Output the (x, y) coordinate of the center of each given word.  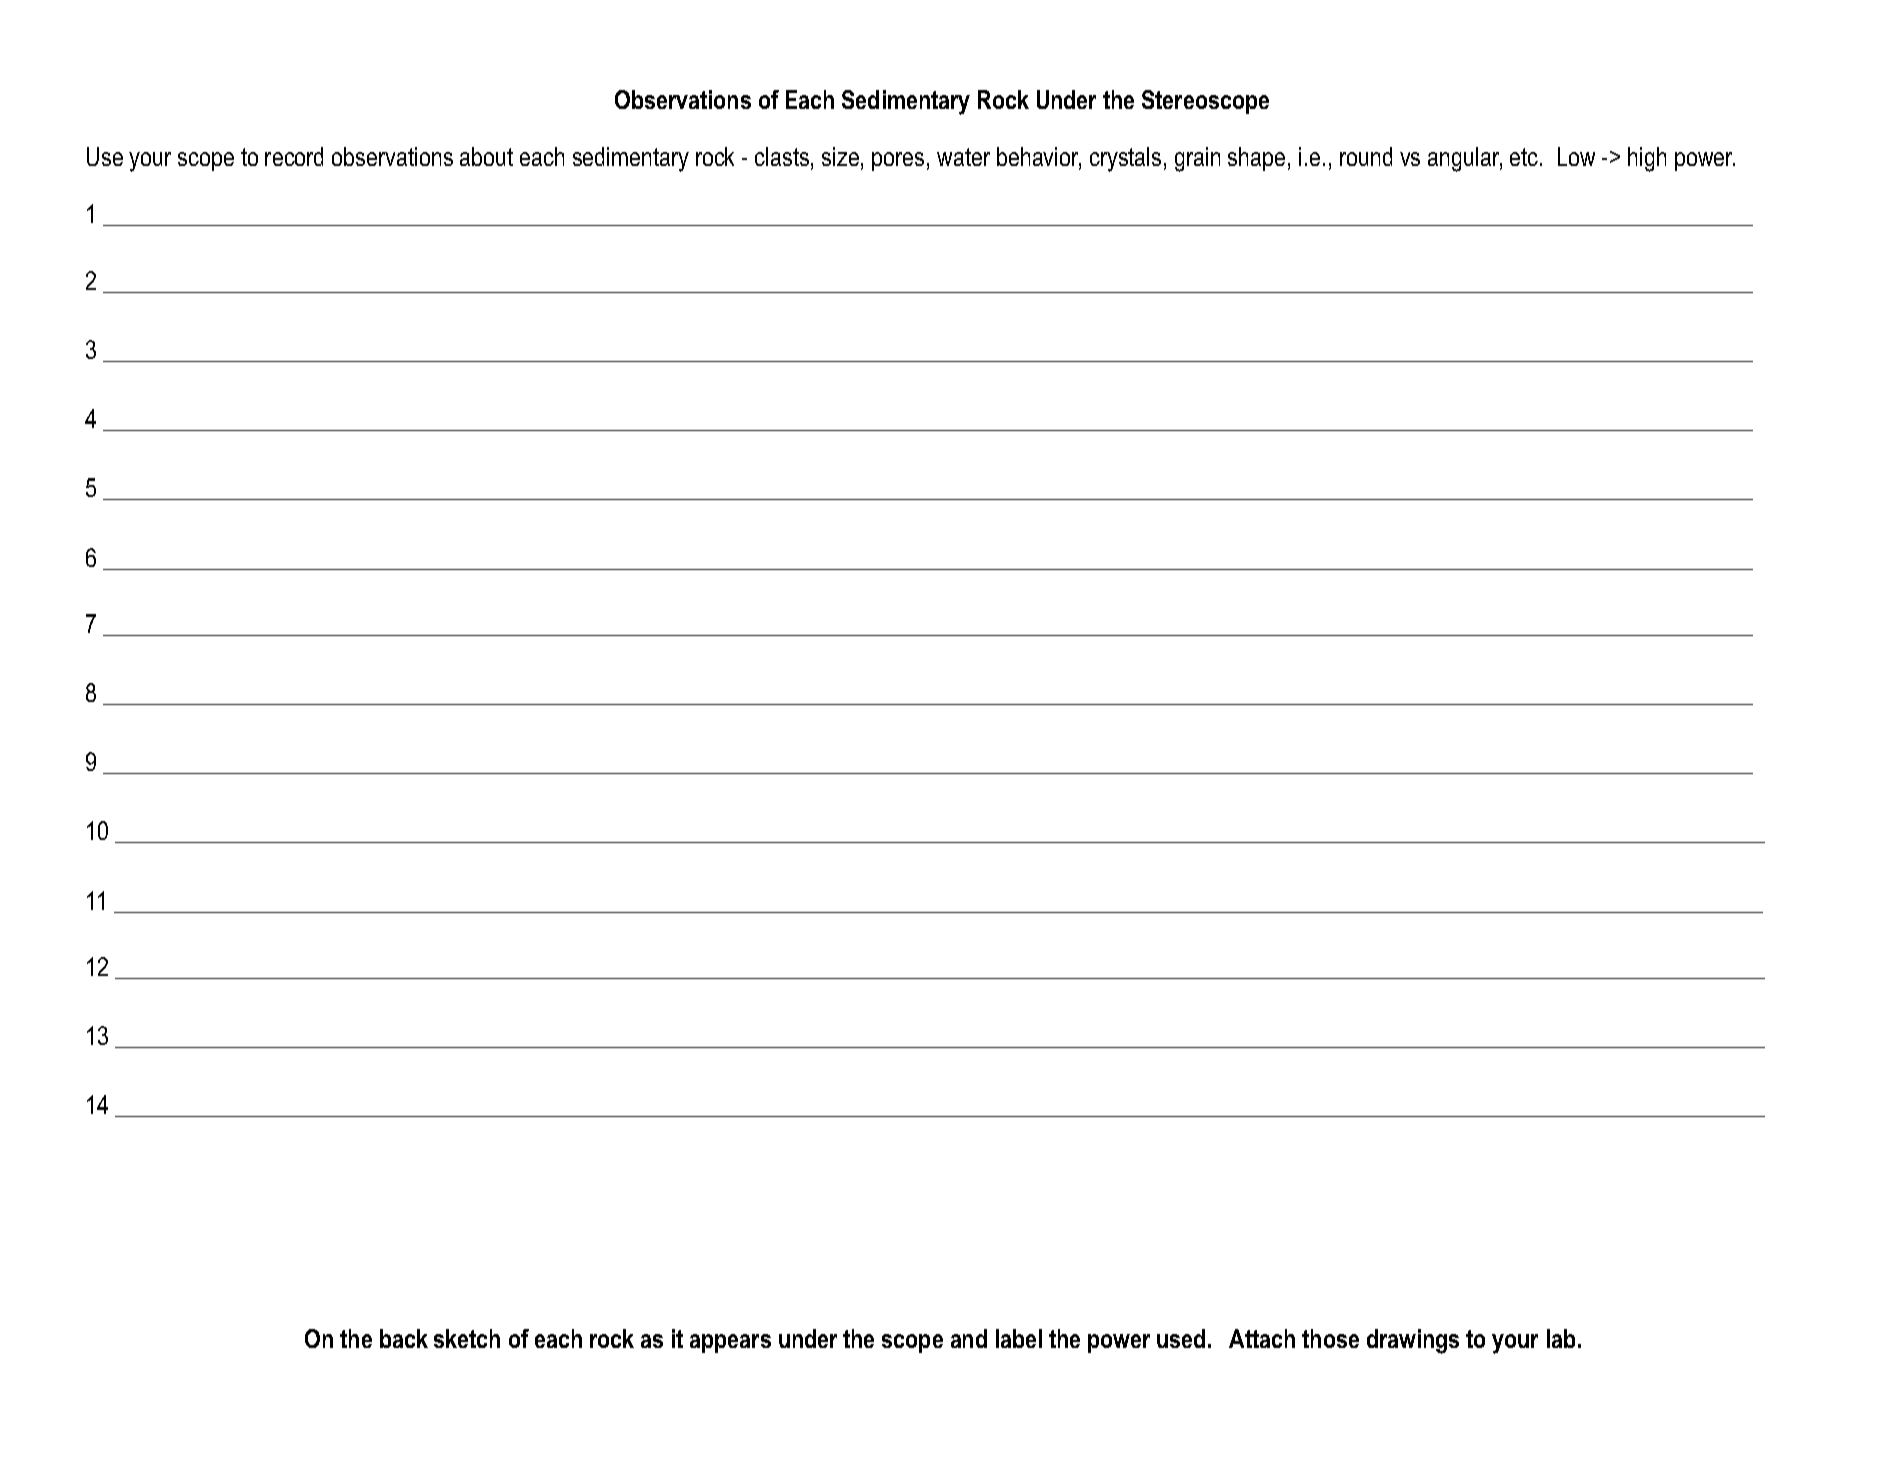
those (1330, 1338)
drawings (1413, 1341)
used (1181, 1338)
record (294, 156)
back (404, 1338)
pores (898, 161)
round (1366, 156)
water (963, 157)
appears (730, 1343)
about (486, 156)
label (1019, 1338)
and (969, 1338)
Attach (1262, 1338)
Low (1576, 156)
